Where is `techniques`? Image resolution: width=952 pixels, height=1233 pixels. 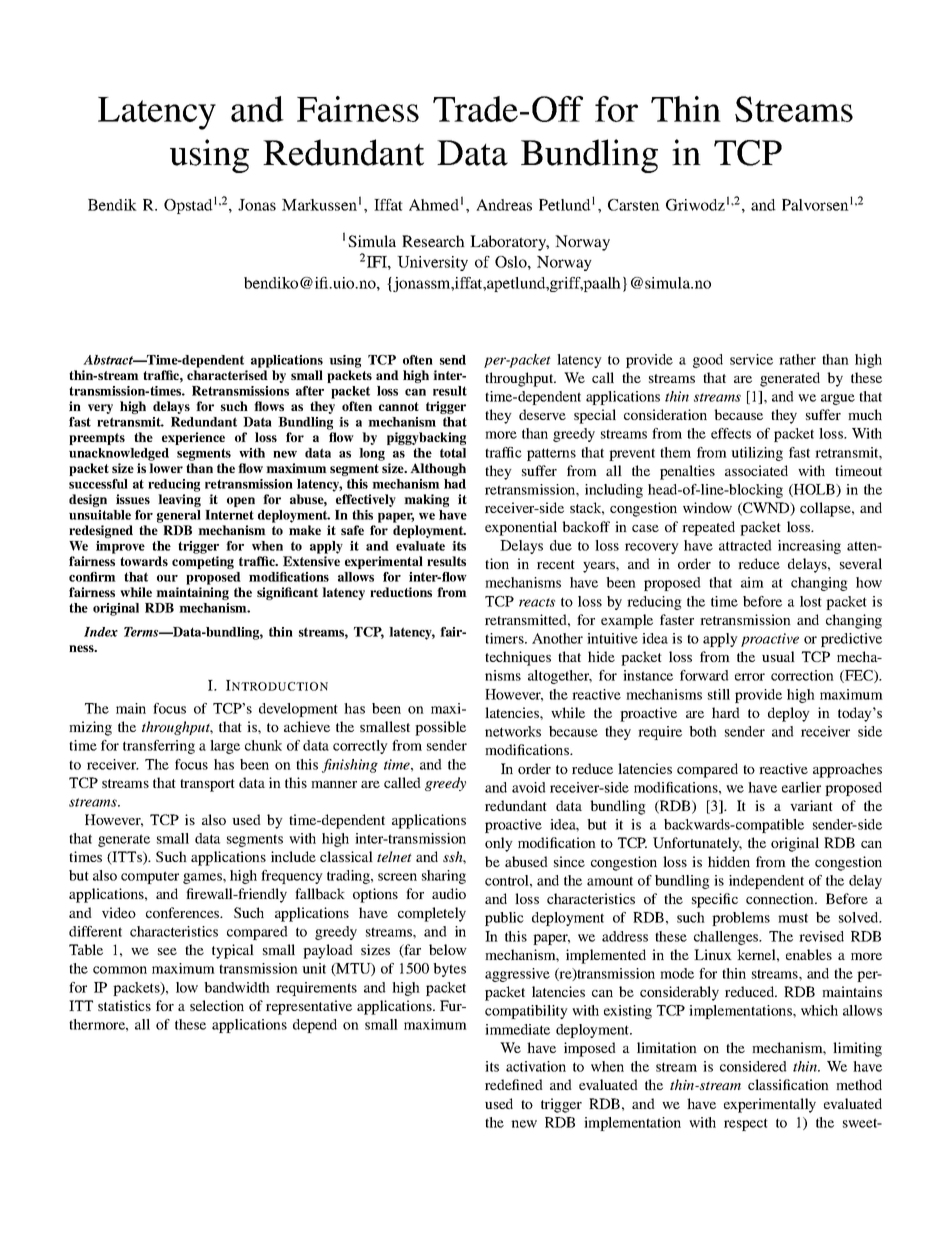
techniques is located at coordinates (518, 658).
